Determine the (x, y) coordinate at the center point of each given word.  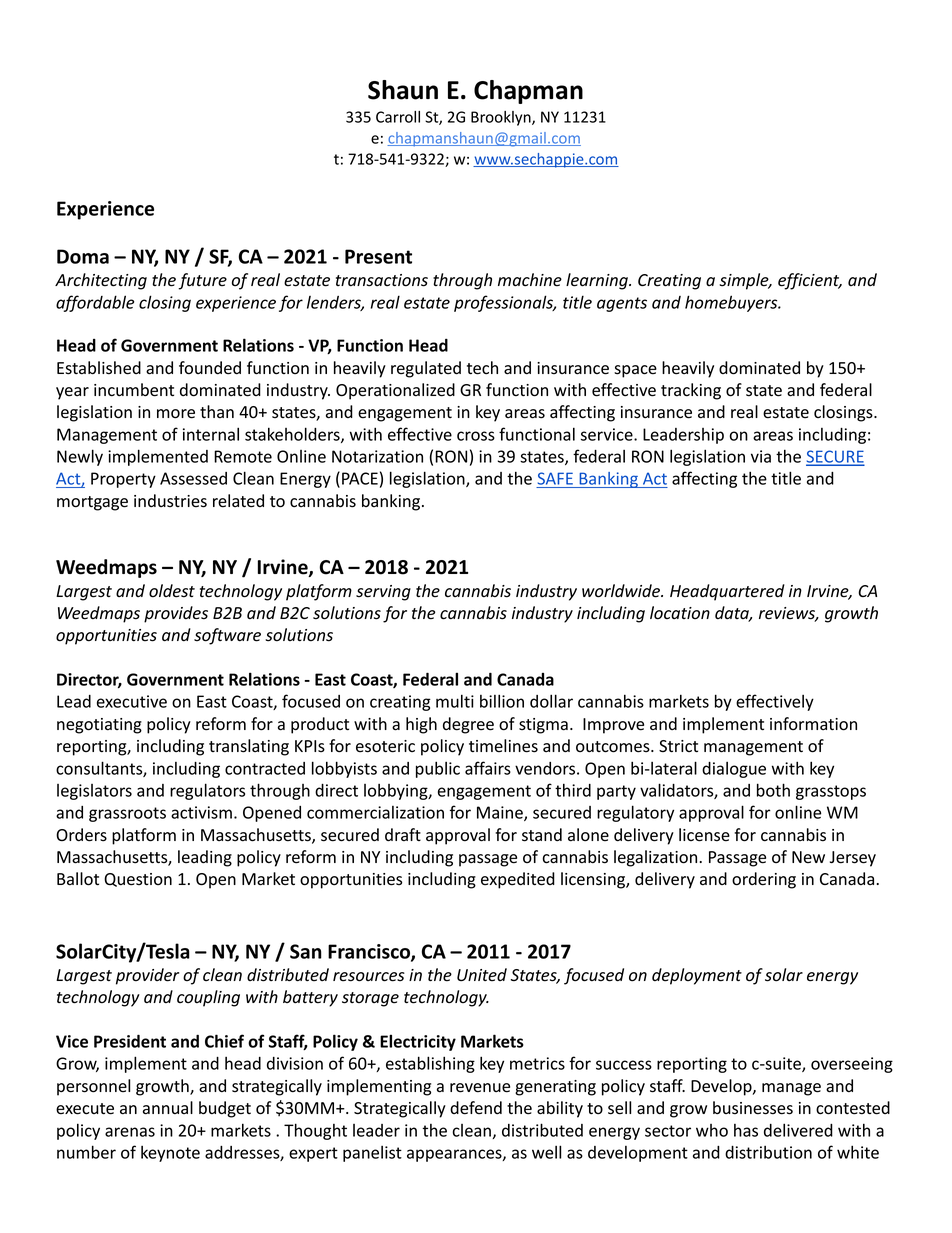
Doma (83, 256)
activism (201, 812)
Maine (501, 813)
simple (745, 281)
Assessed (193, 478)
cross (476, 436)
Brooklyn (502, 118)
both (773, 790)
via (761, 456)
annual (168, 1108)
